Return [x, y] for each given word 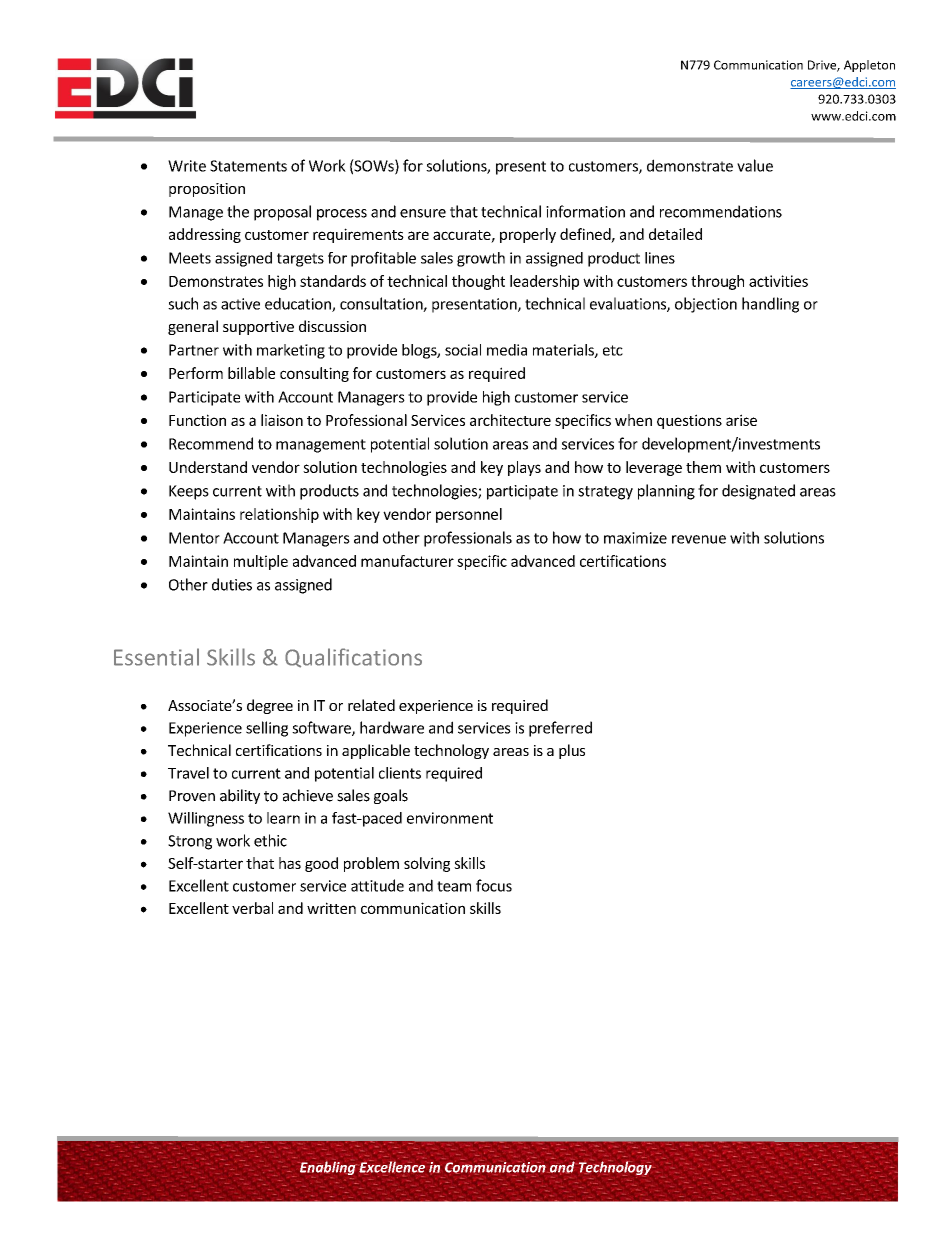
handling [770, 305]
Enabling [327, 1168]
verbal [252, 908]
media [507, 350]
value [755, 165]
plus [572, 751]
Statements [248, 166]
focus [494, 885]
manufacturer [407, 561]
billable [251, 373]
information [585, 211]
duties [232, 584]
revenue [699, 539]
